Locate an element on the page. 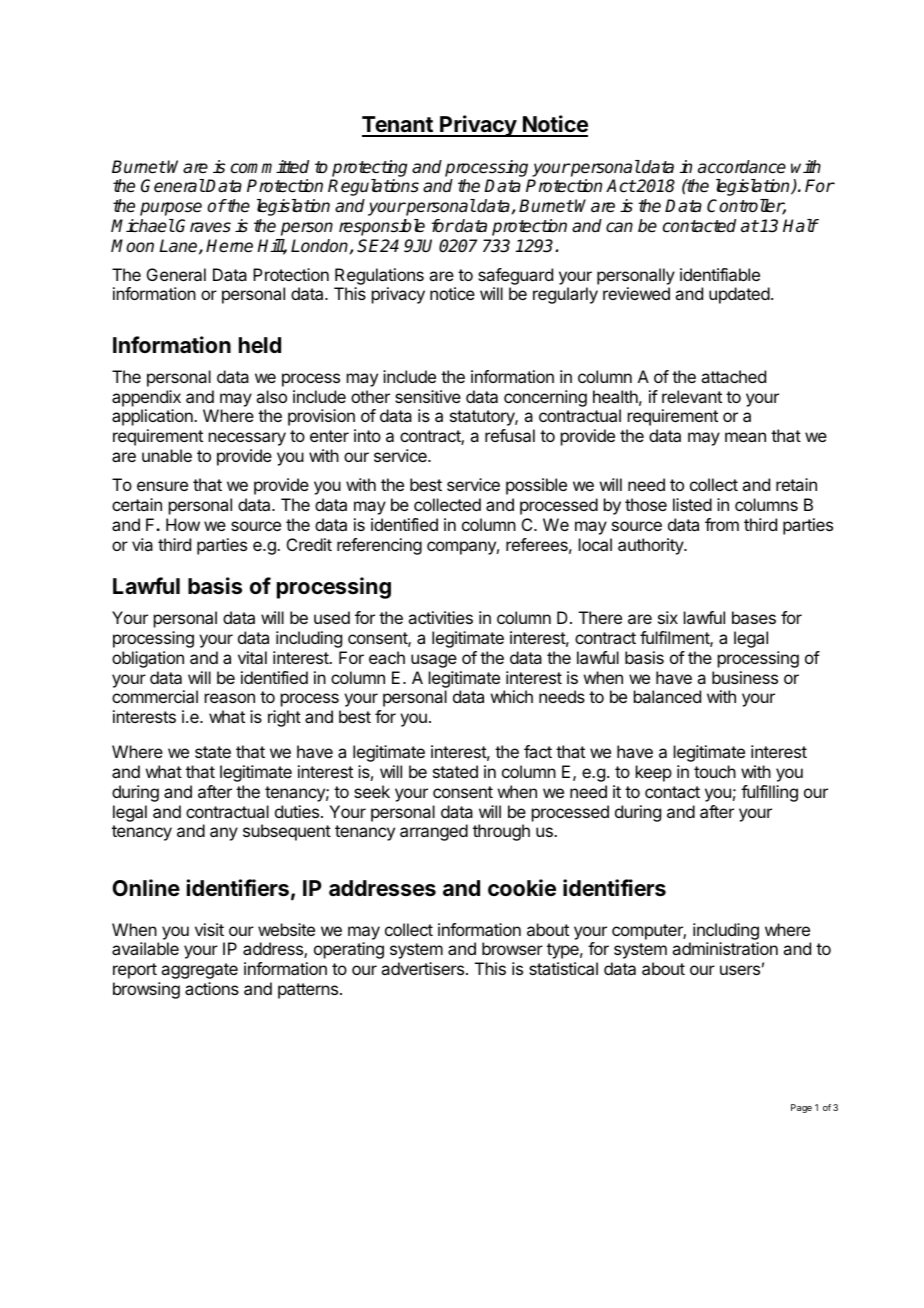  activities is located at coordinates (440, 617).
